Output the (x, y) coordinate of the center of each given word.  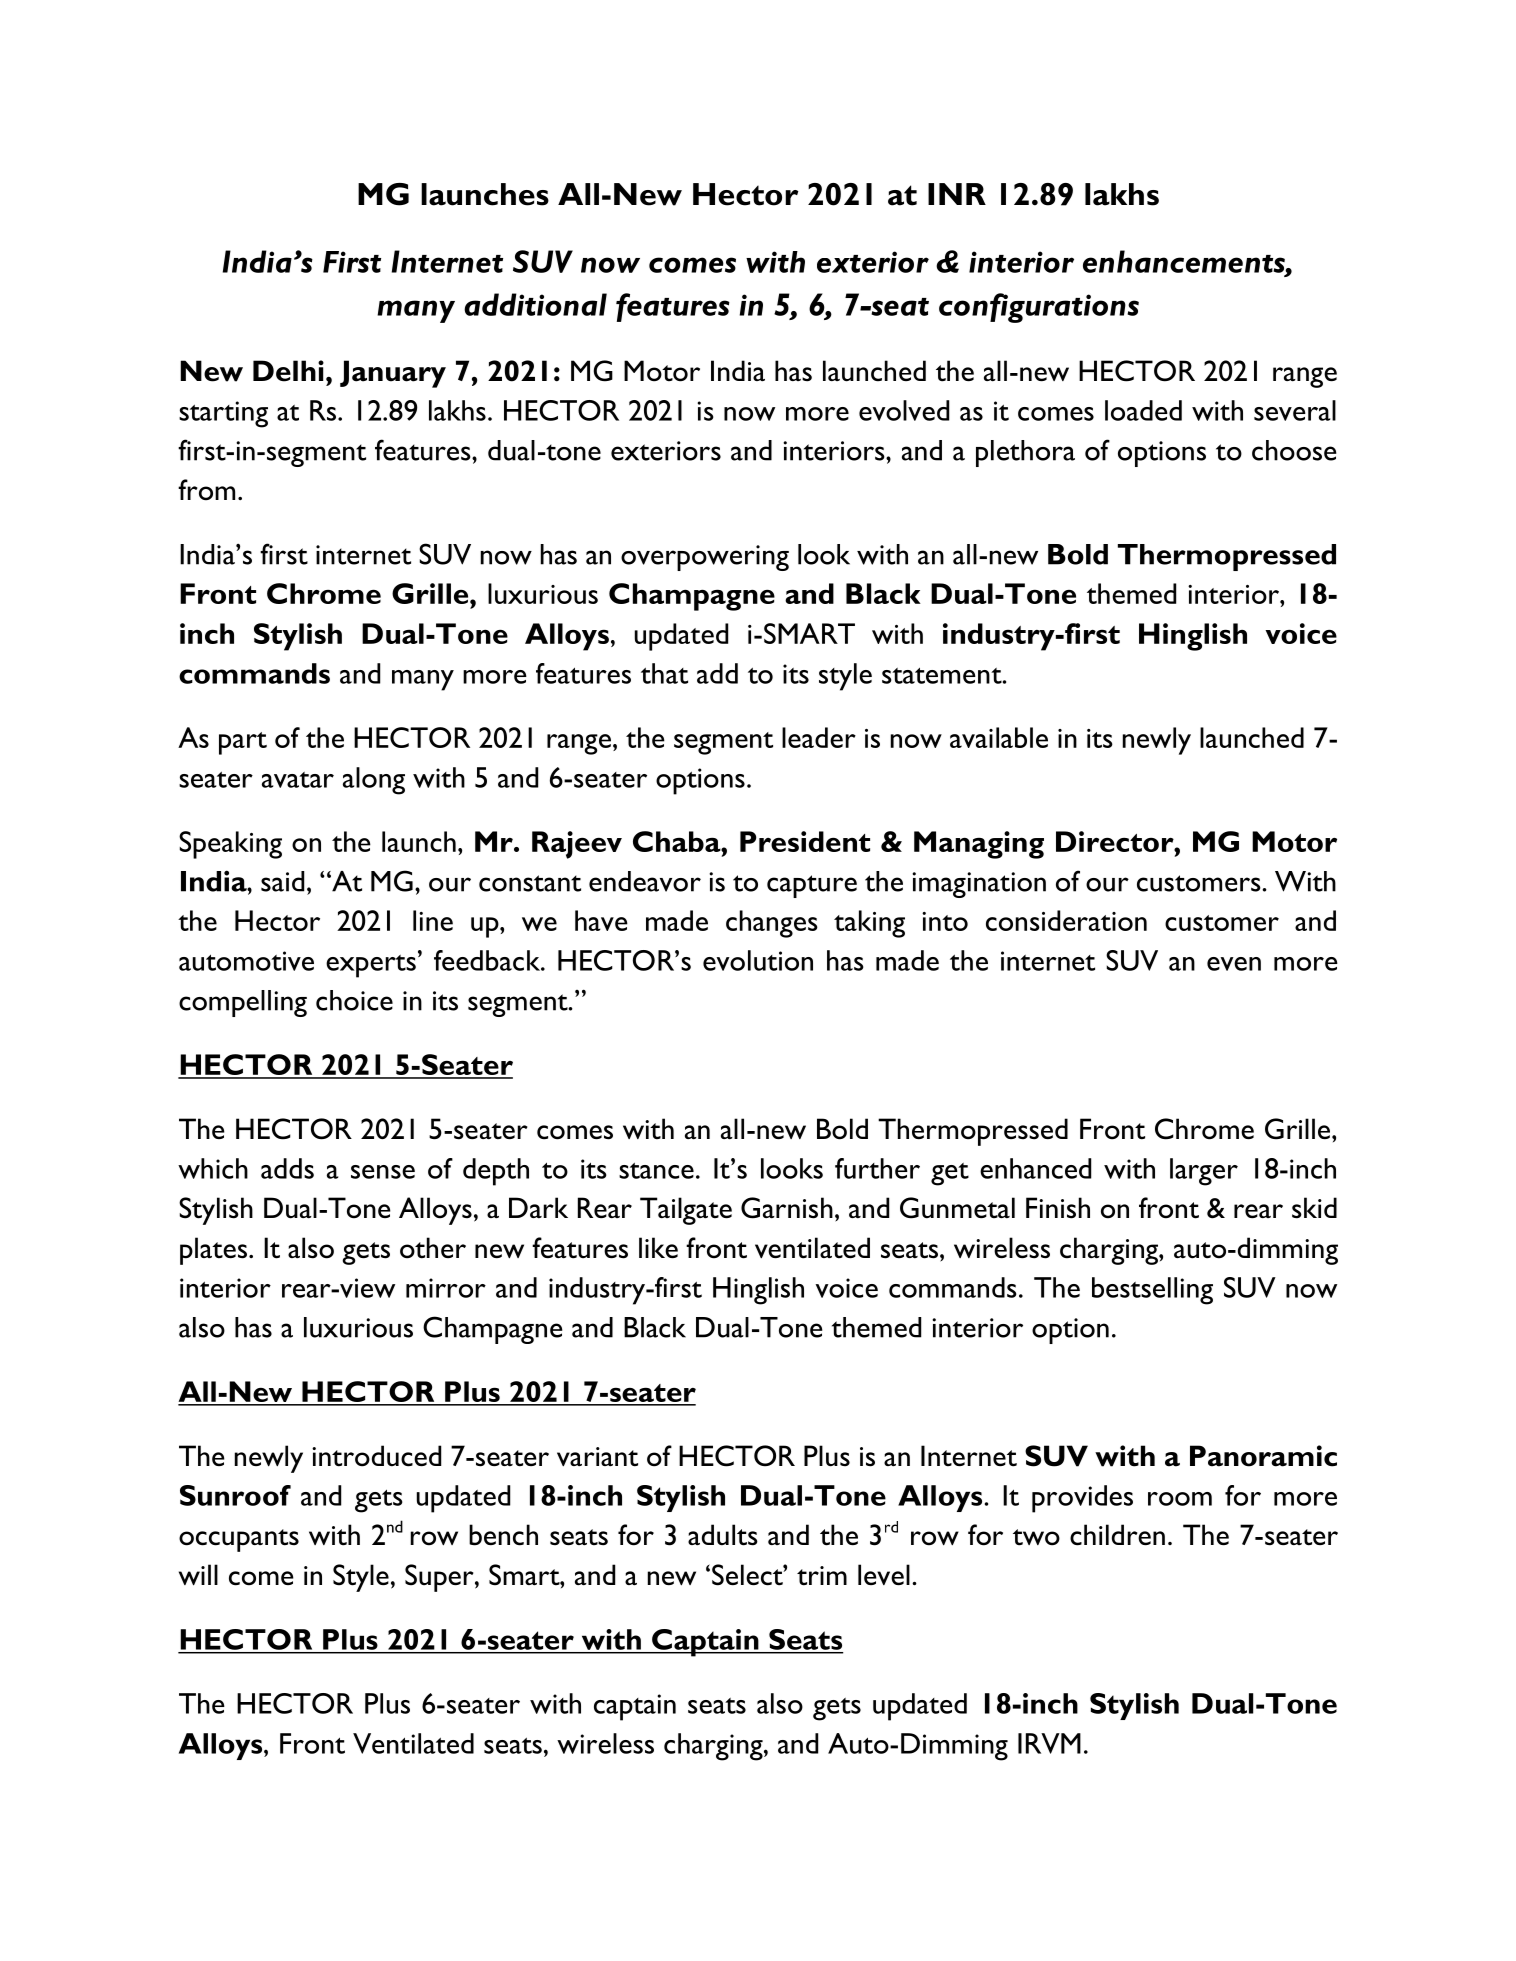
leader (819, 737)
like (658, 1247)
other (433, 1248)
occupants (239, 1540)
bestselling (1152, 1291)
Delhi (288, 371)
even (1234, 964)
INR (957, 194)
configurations (1039, 308)
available (999, 737)
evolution (758, 960)
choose (1294, 450)
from (206, 490)
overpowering (705, 558)
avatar (298, 780)
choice (354, 1000)
